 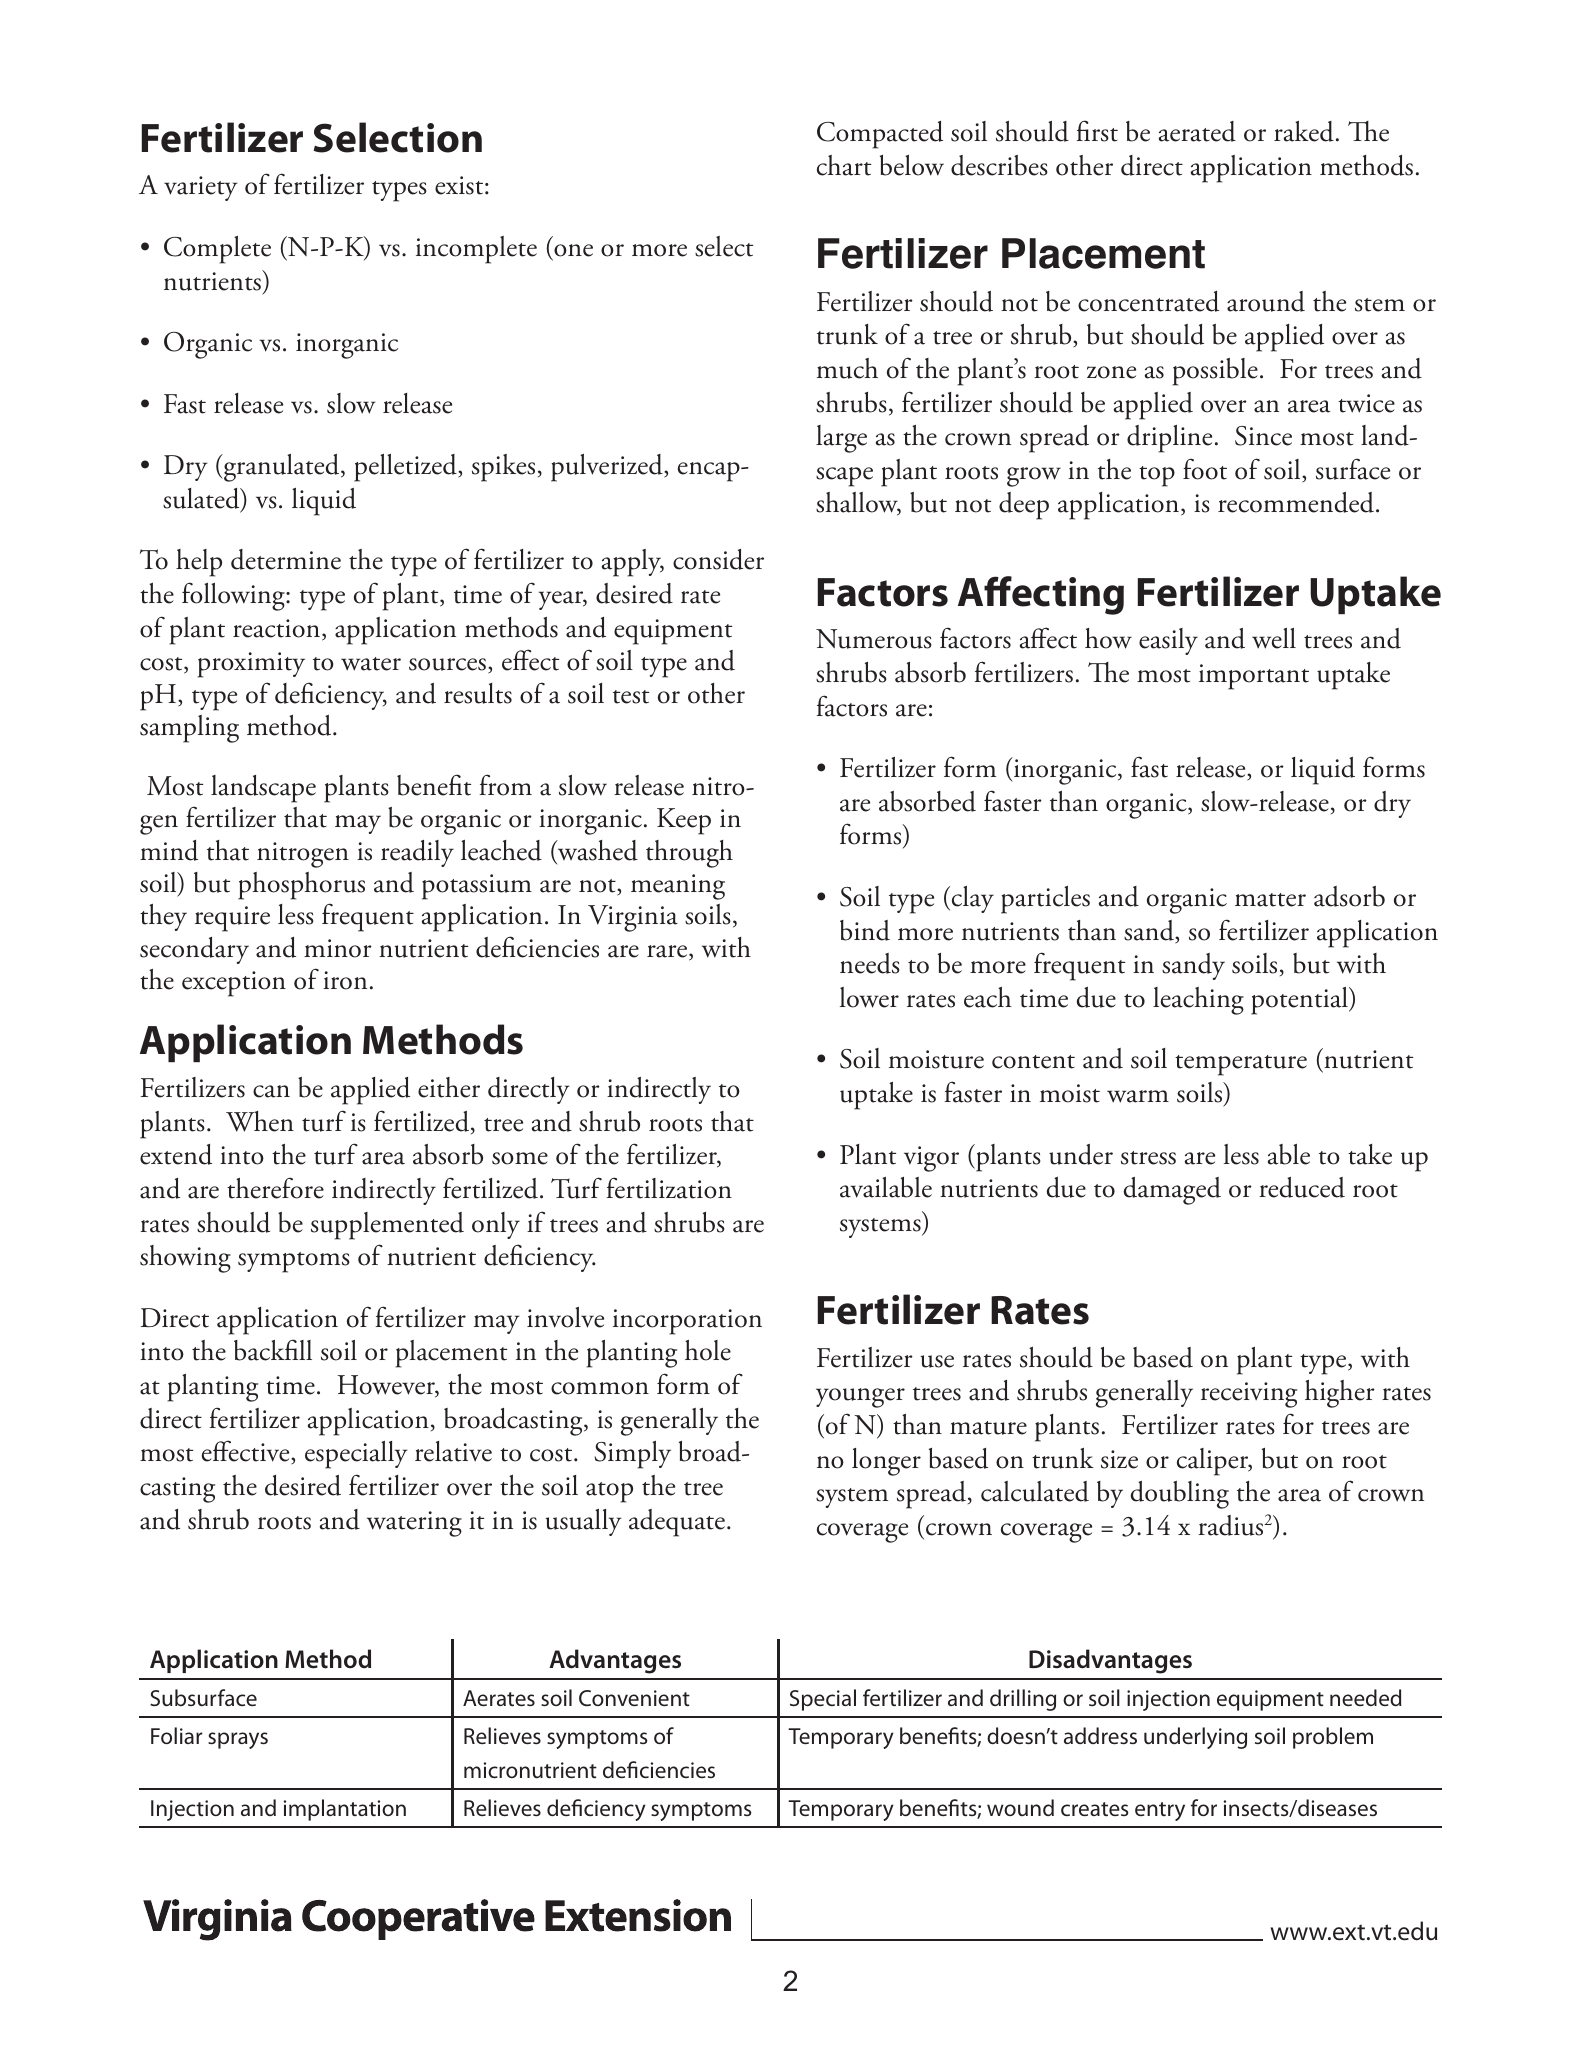 What do you see at coordinates (844, 165) in the screenshot?
I see `chart` at bounding box center [844, 165].
